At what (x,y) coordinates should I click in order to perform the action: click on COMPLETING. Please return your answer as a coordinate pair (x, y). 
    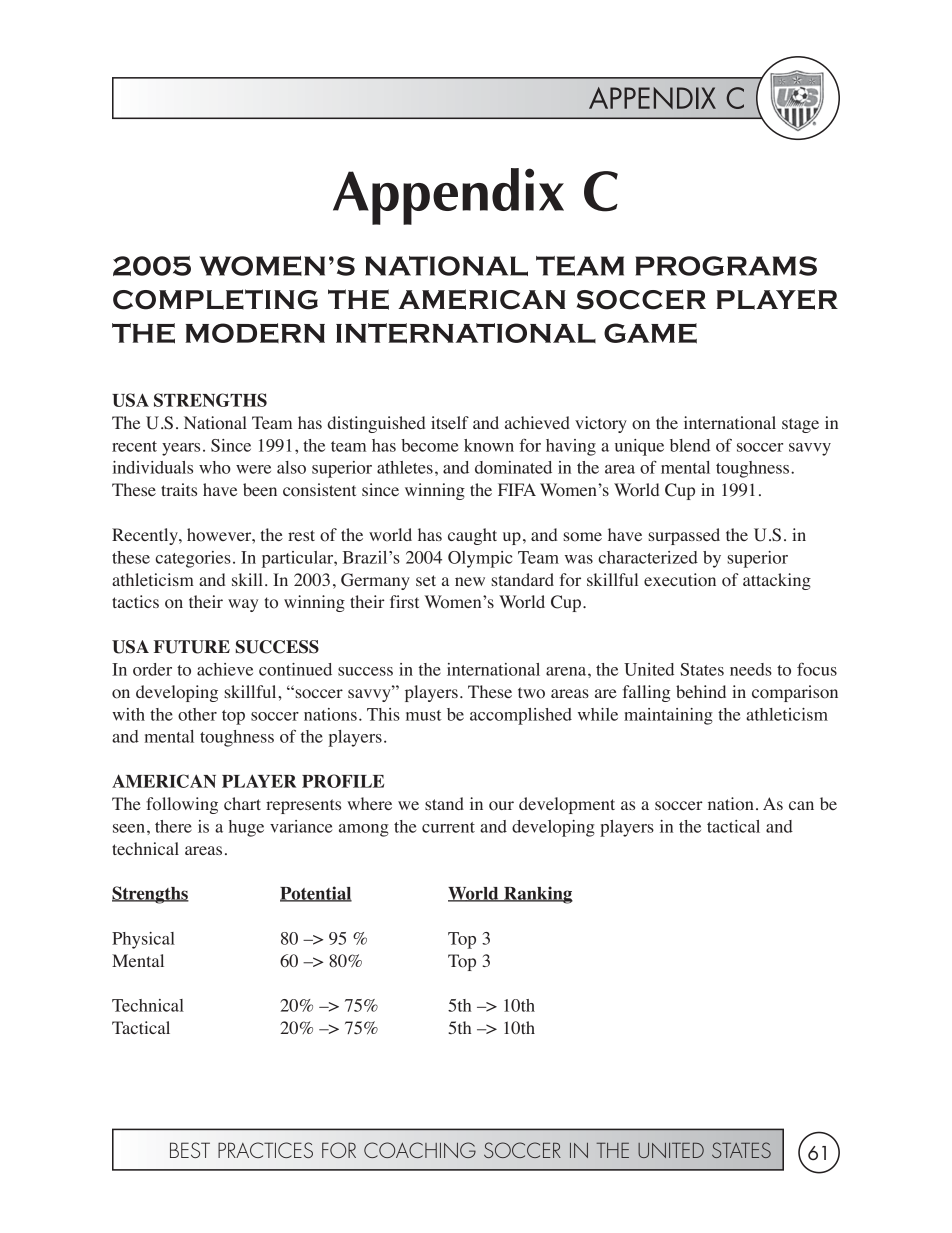
    Looking at the image, I should click on (215, 299).
